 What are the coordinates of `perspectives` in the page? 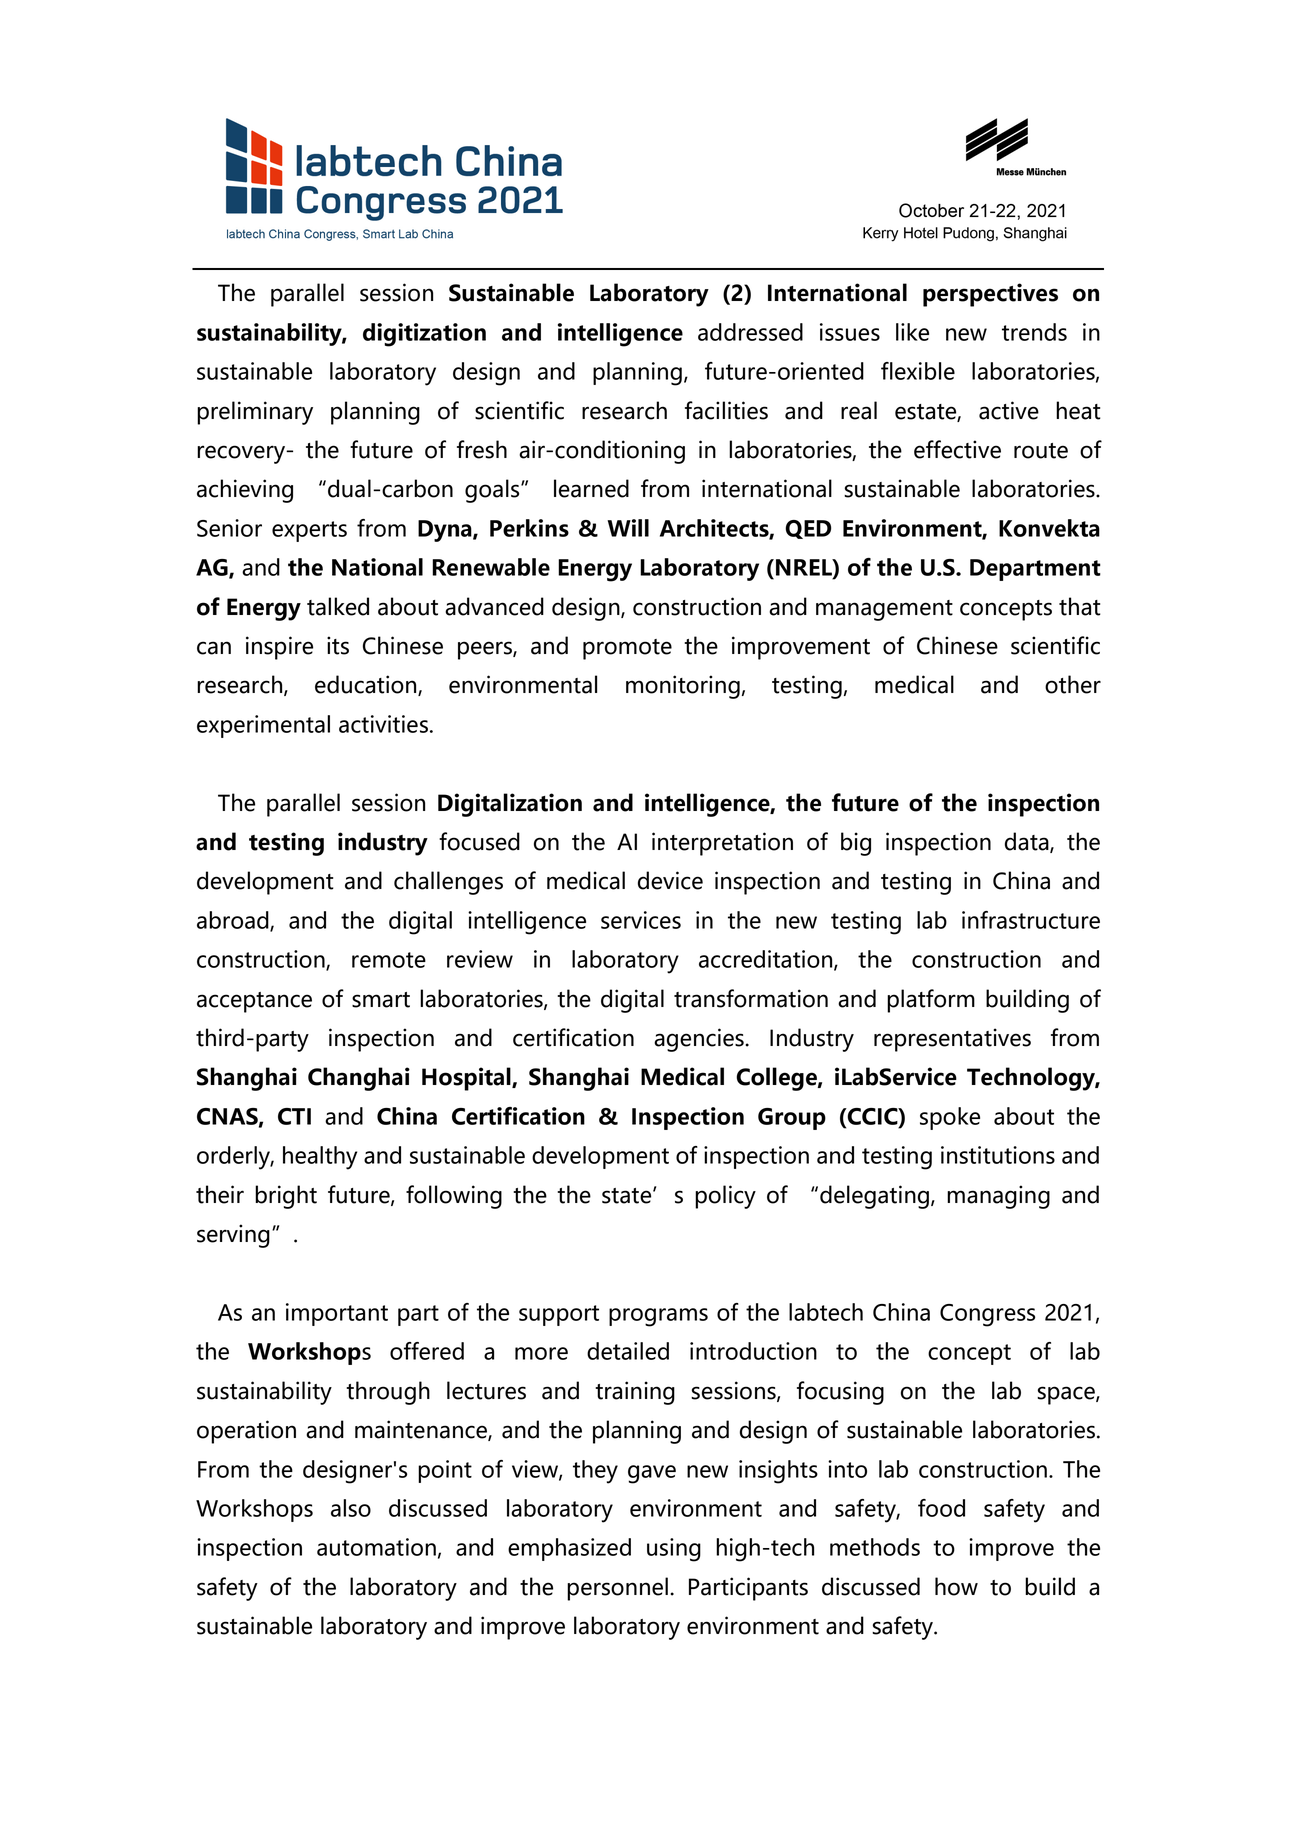 It's located at (990, 295).
